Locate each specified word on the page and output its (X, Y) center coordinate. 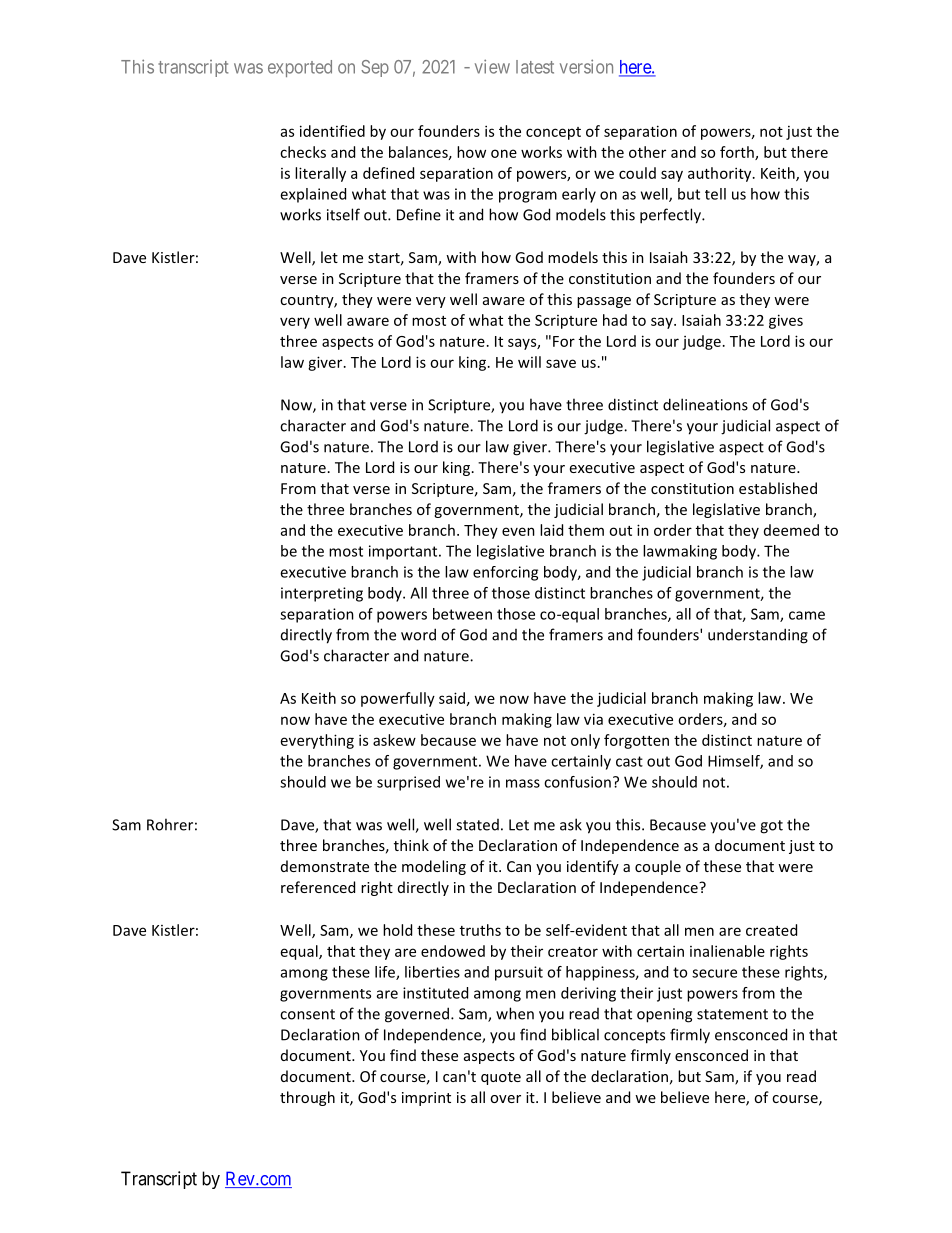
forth (738, 153)
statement (732, 1014)
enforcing (505, 573)
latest (535, 67)
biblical (575, 1034)
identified (332, 131)
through (307, 1098)
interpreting (322, 594)
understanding (758, 636)
